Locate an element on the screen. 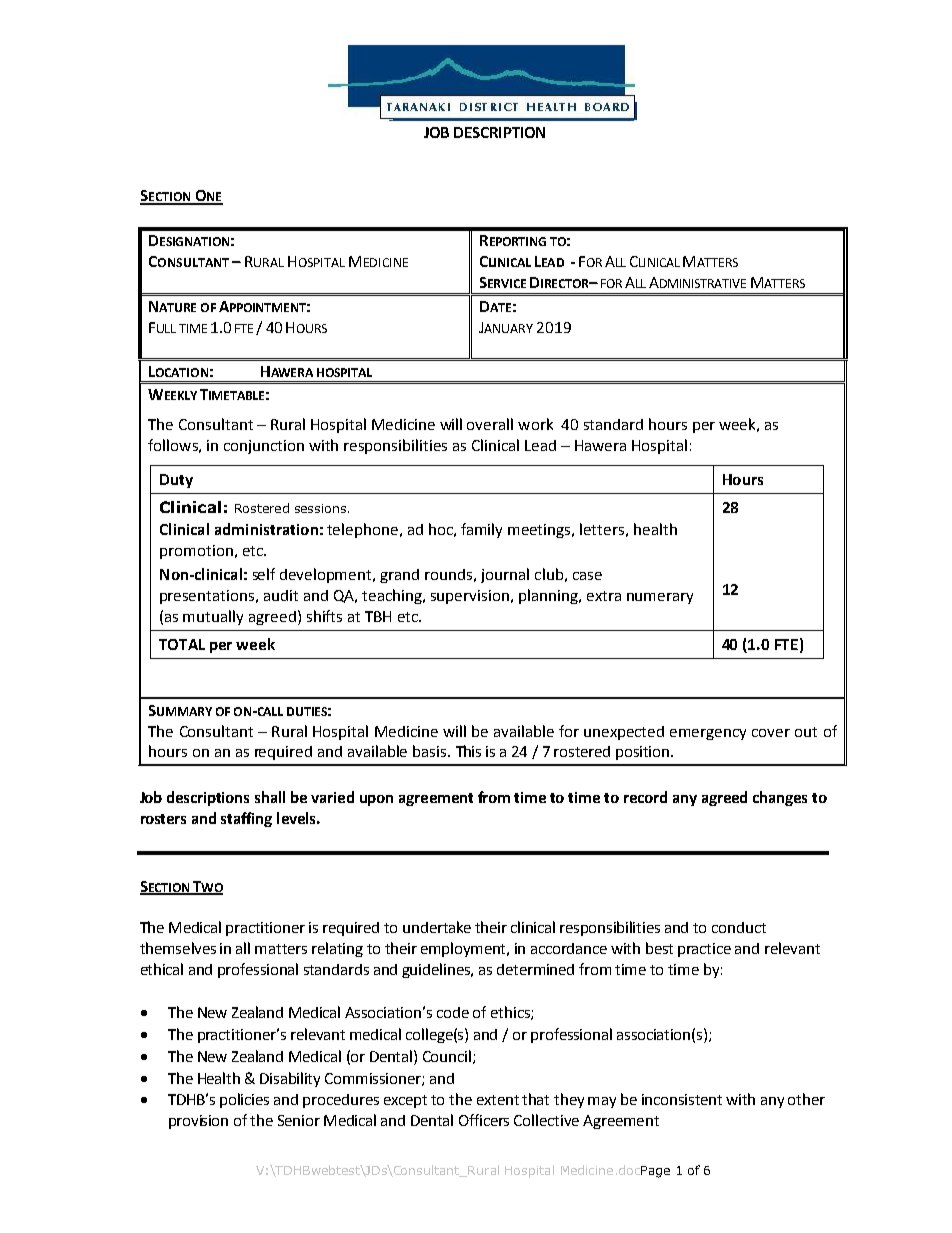  themselves is located at coordinates (178, 948).
